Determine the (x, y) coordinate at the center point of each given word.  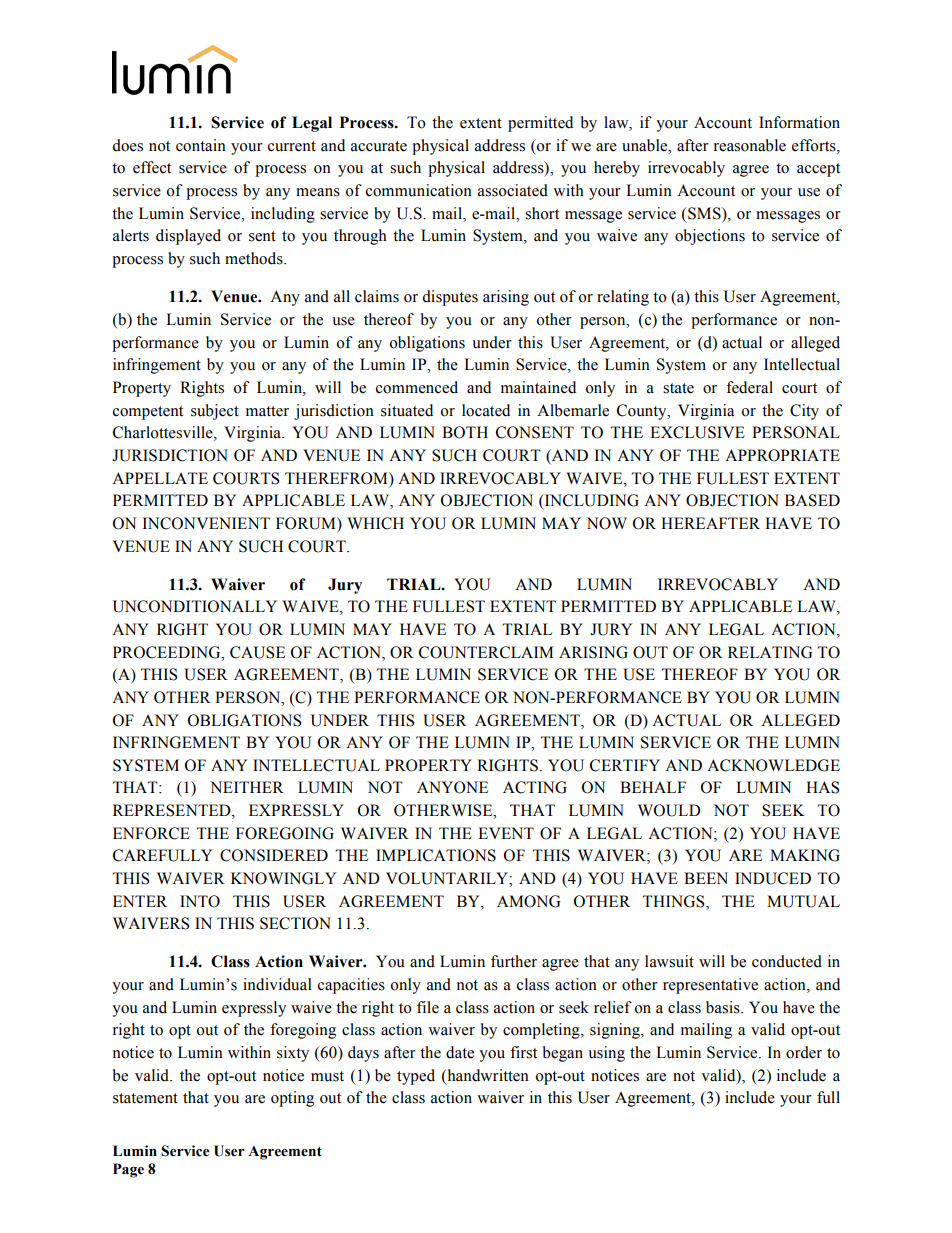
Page (128, 1170)
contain (201, 145)
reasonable (750, 145)
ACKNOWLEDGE (773, 765)
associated (513, 190)
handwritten (487, 1075)
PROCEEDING (168, 652)
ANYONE (452, 787)
